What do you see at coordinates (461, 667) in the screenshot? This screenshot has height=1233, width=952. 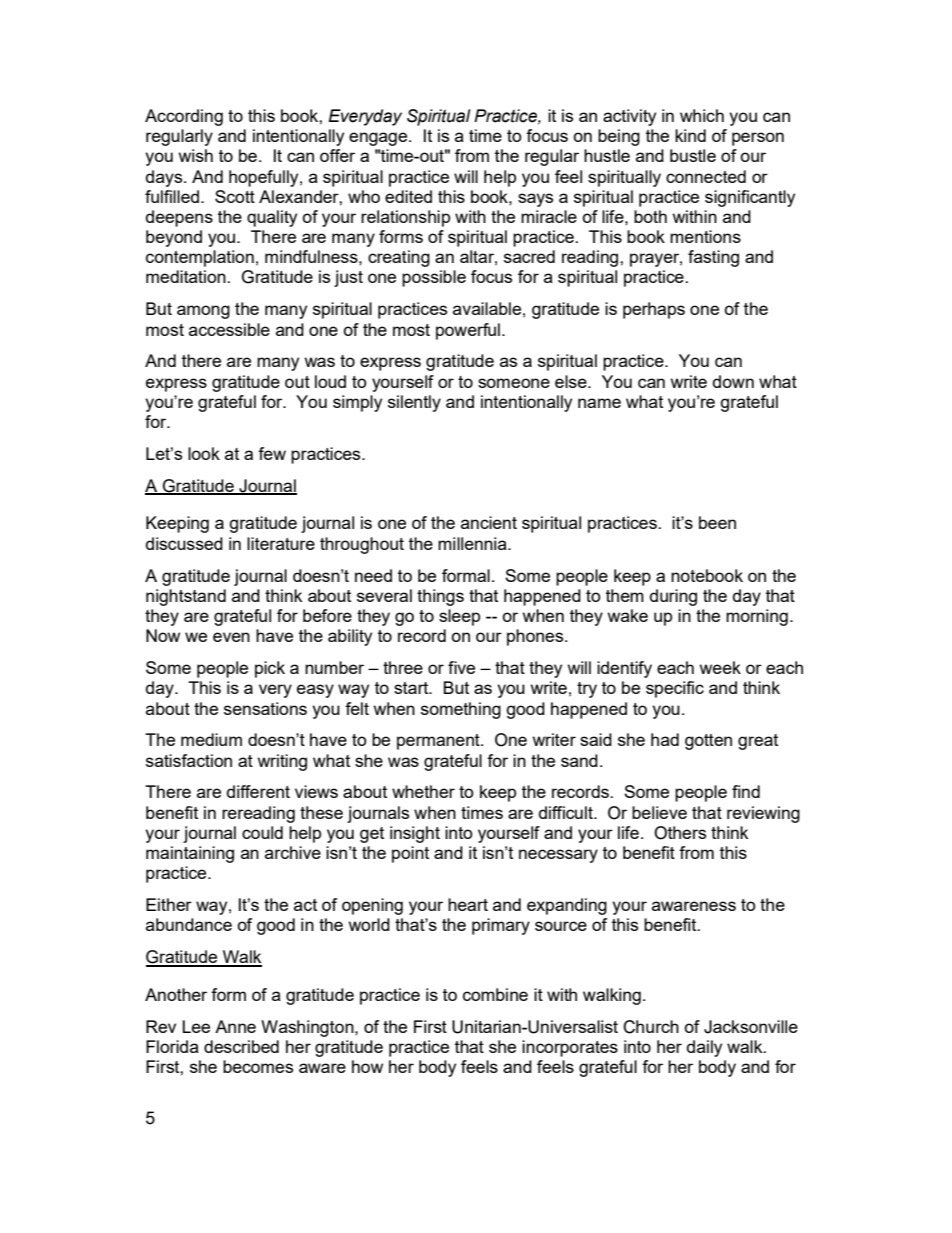 I see `five` at bounding box center [461, 667].
